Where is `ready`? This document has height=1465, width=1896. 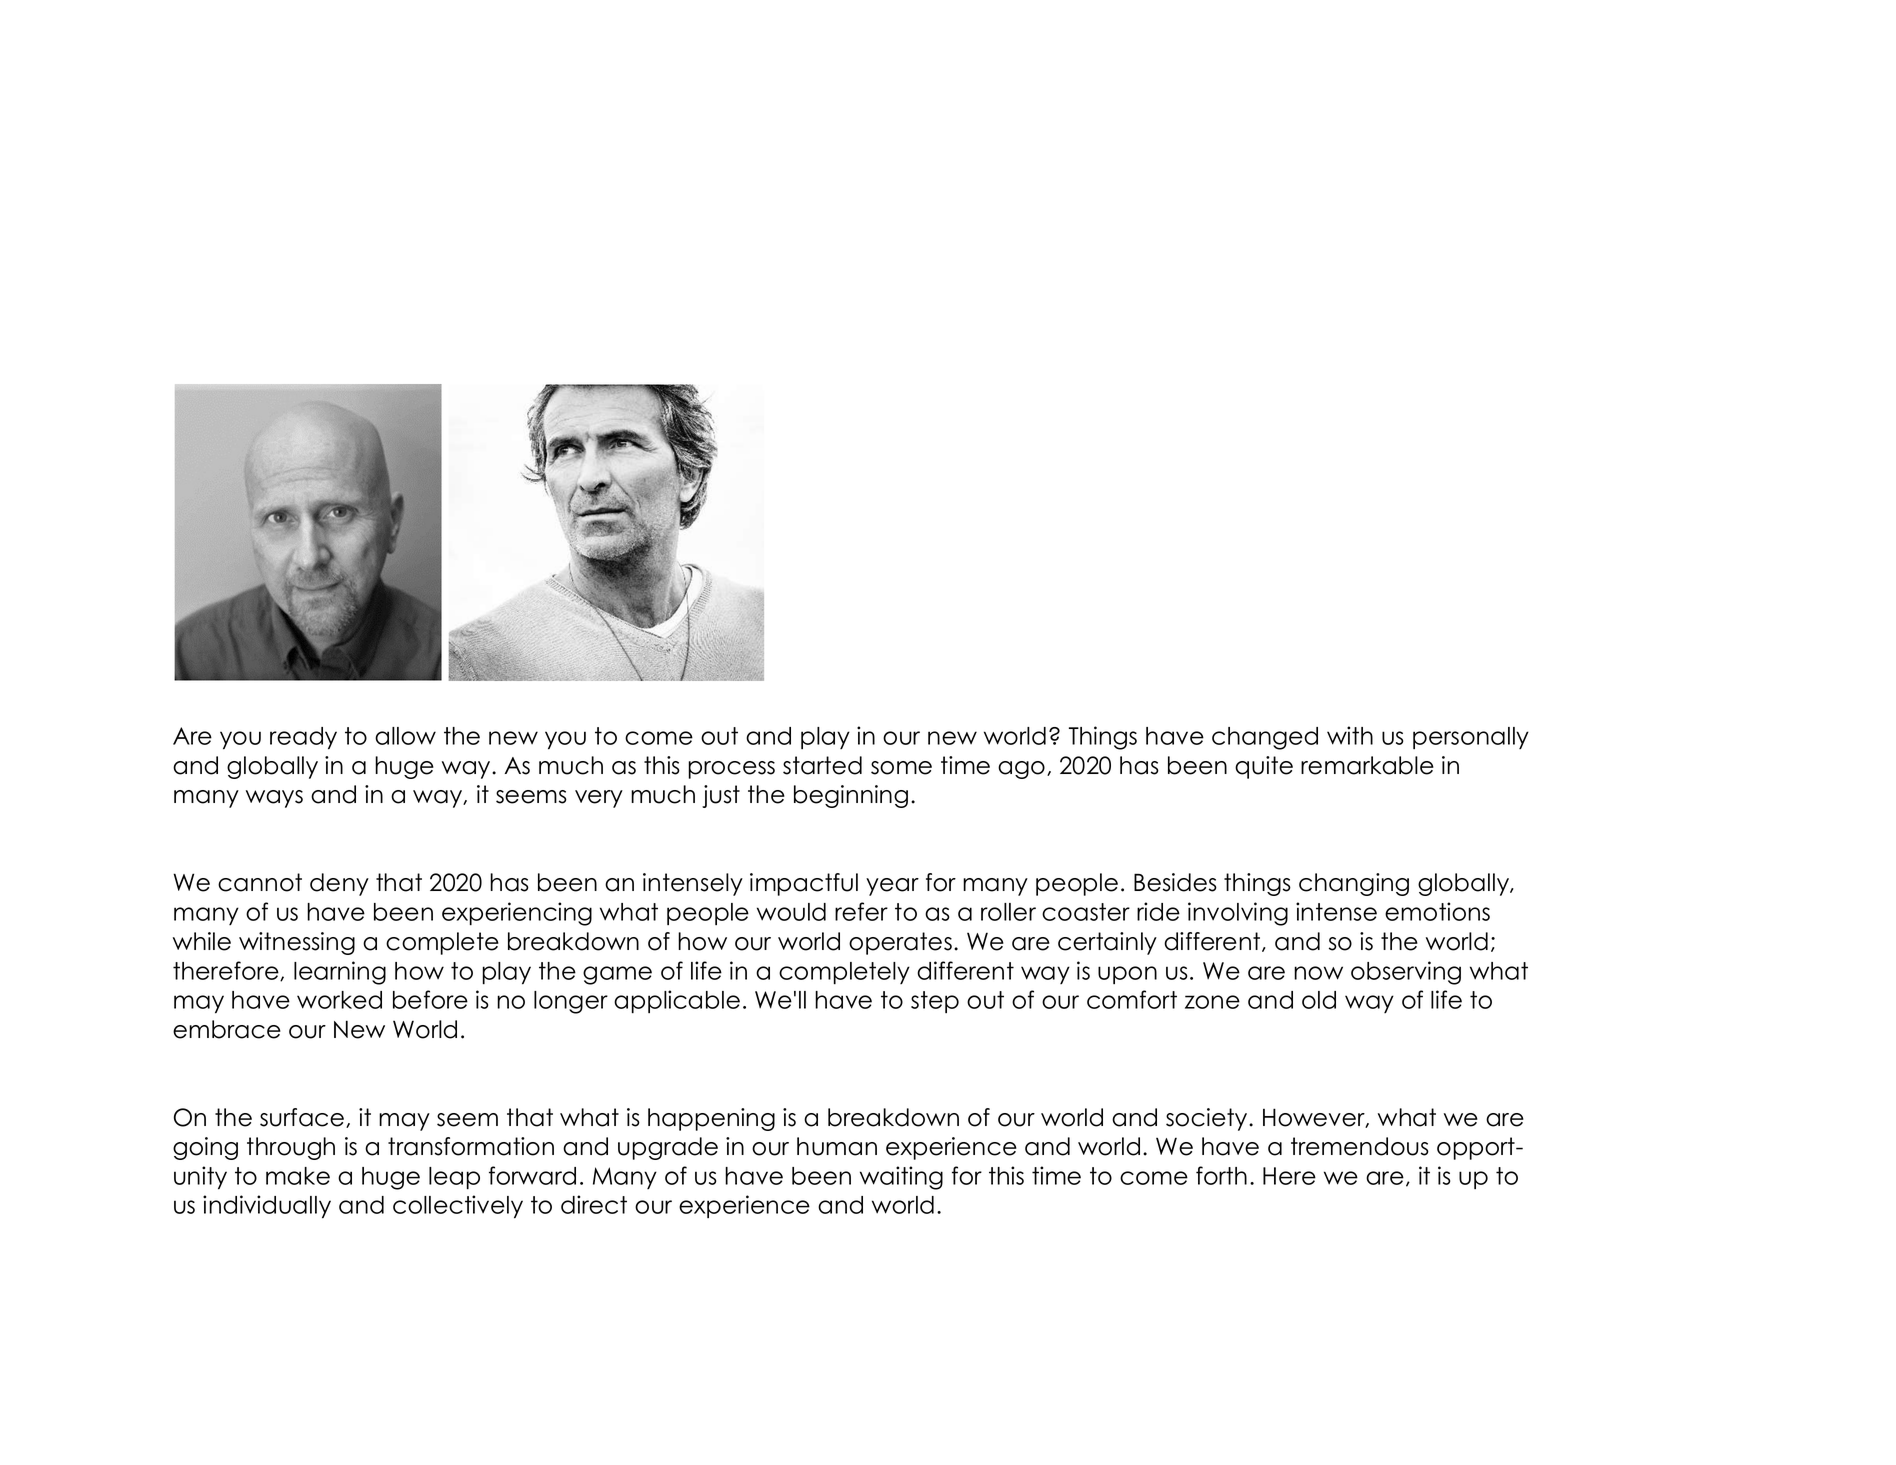 ready is located at coordinates (303, 738).
